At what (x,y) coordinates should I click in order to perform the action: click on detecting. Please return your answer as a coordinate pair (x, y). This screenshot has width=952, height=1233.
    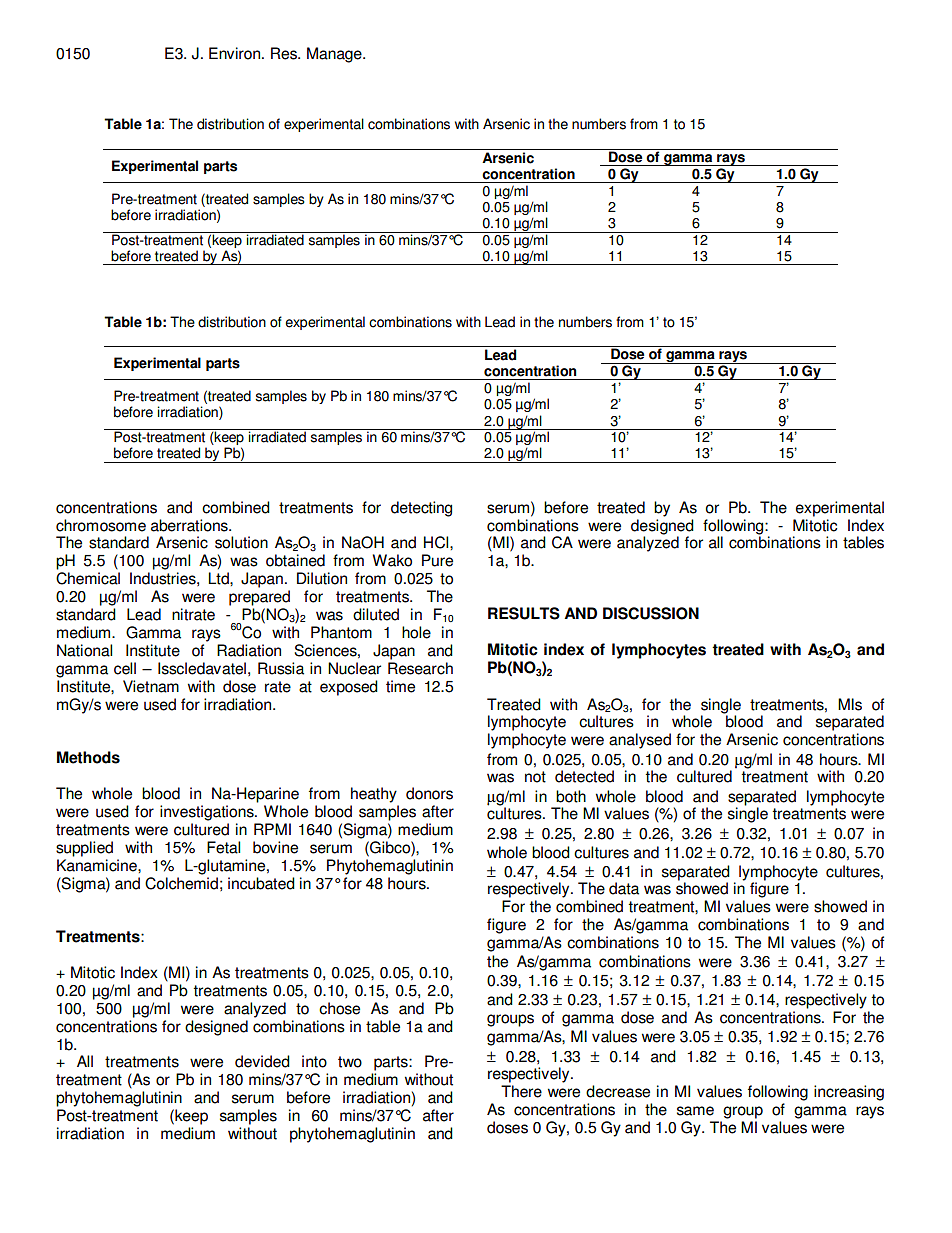
    Looking at the image, I should click on (421, 509).
